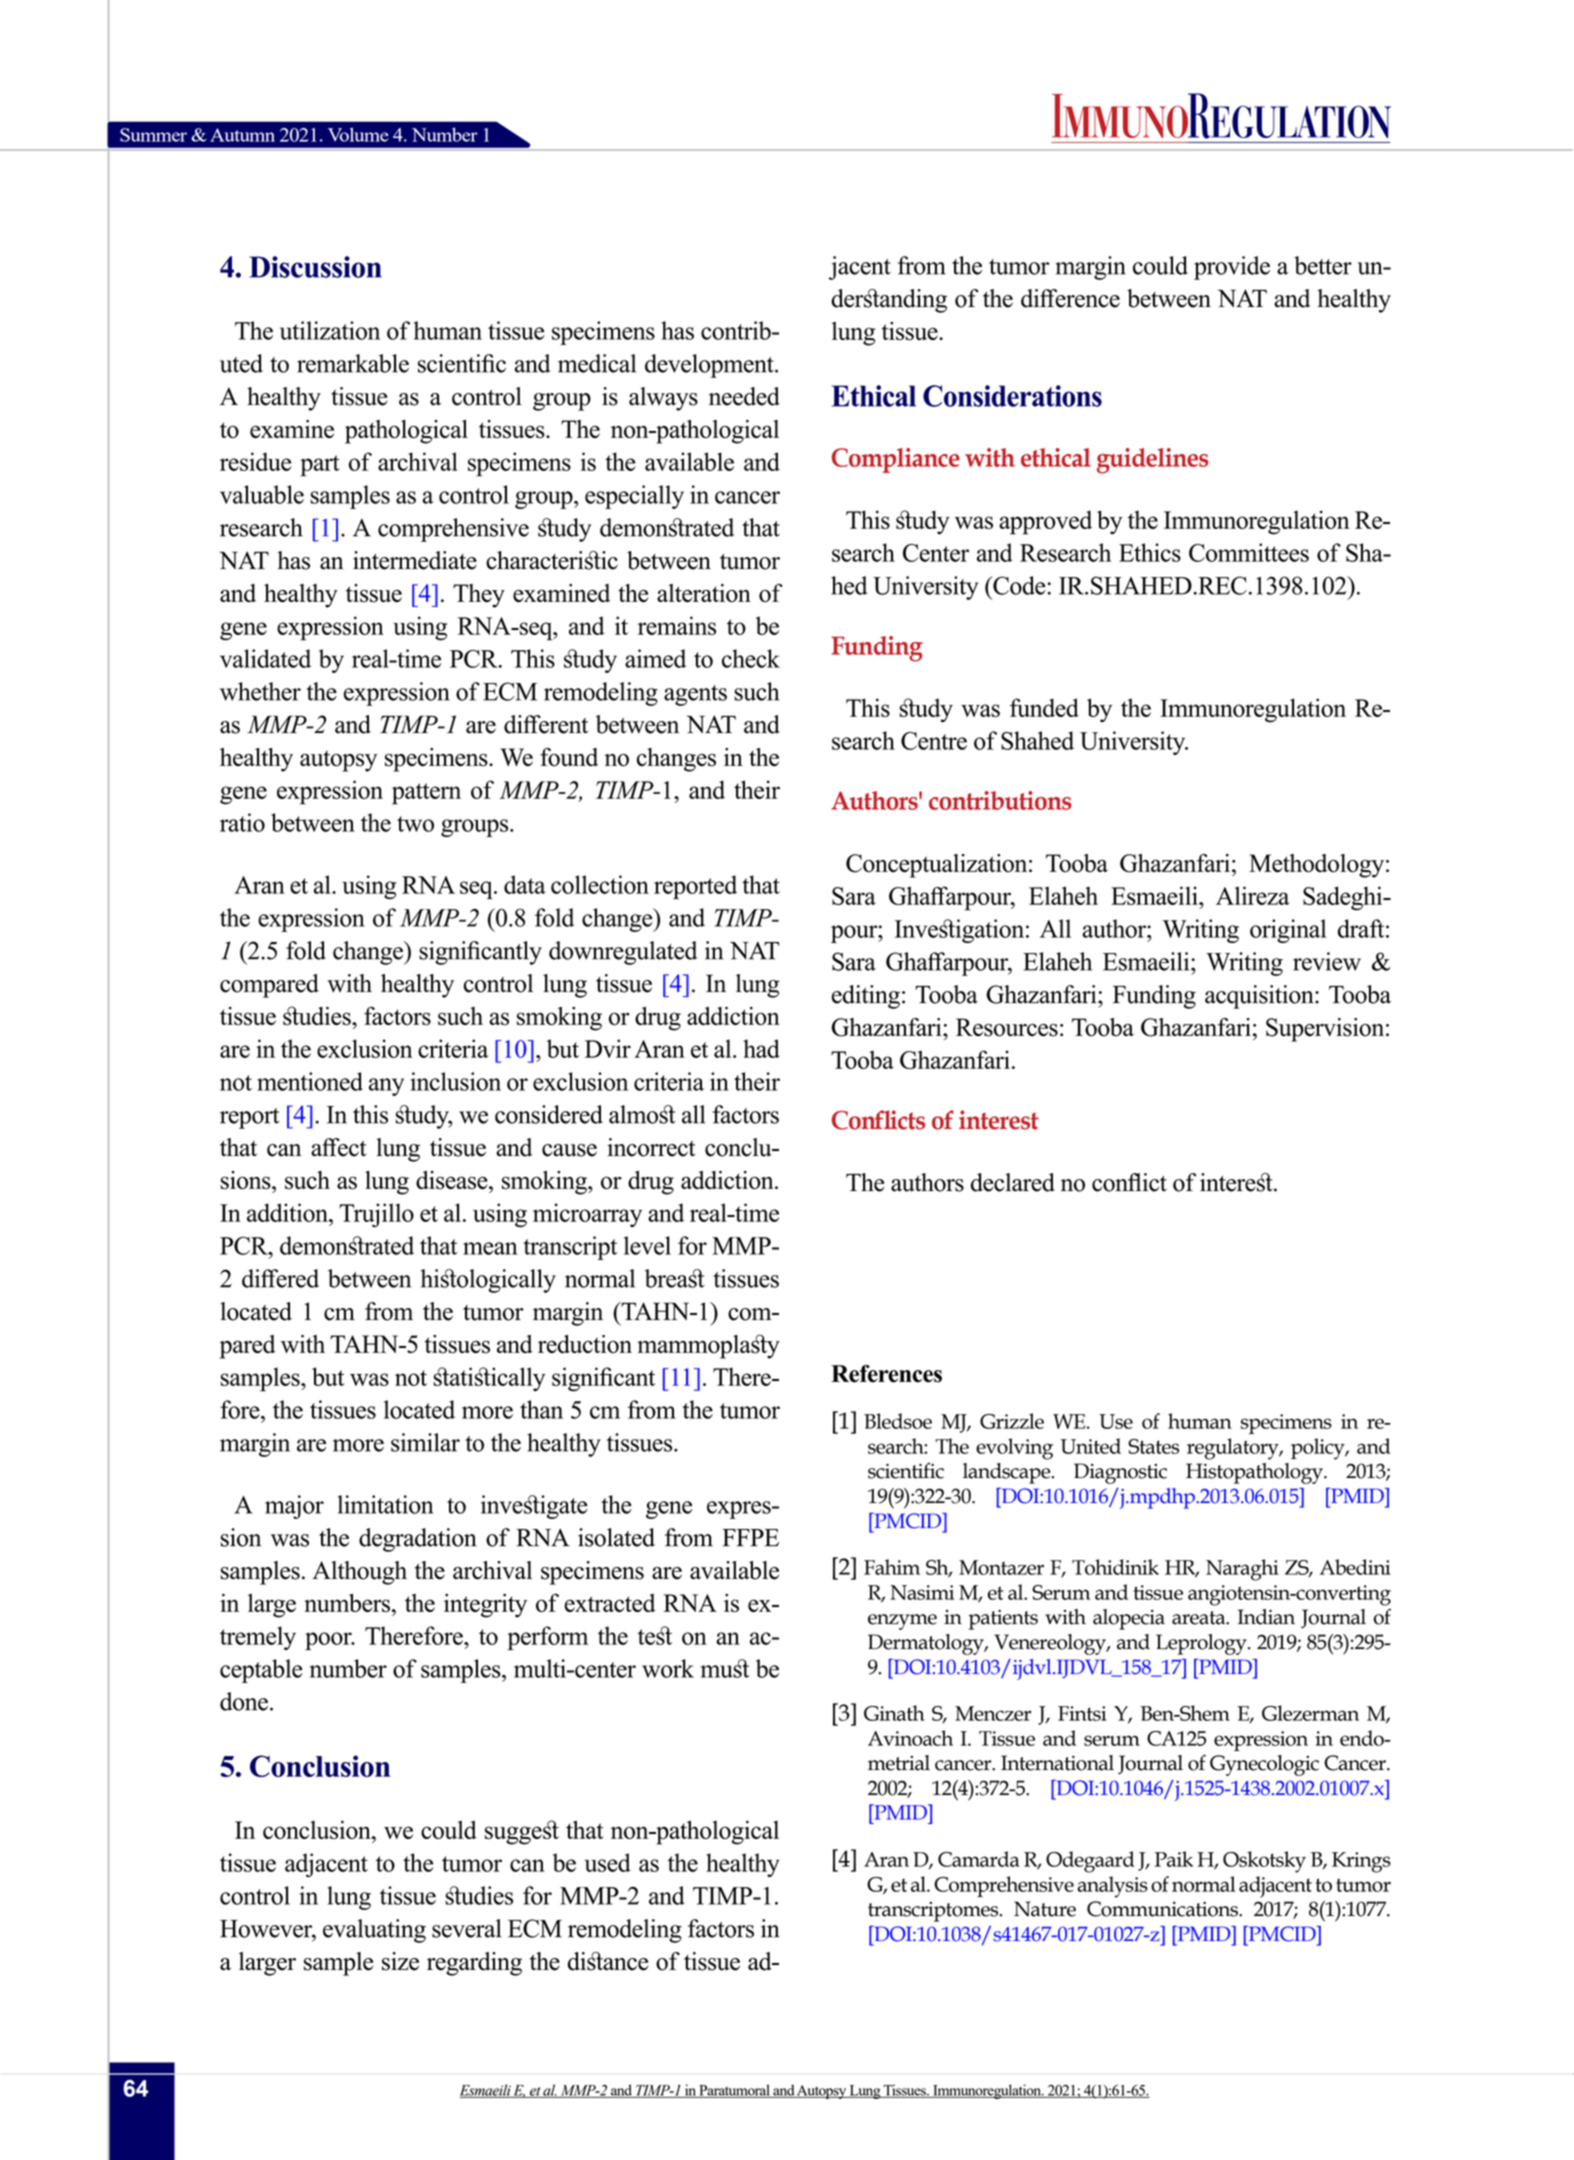 This page has height=2160, width=1574. What do you see at coordinates (242, 135) in the page?
I see `Autumn` at bounding box center [242, 135].
